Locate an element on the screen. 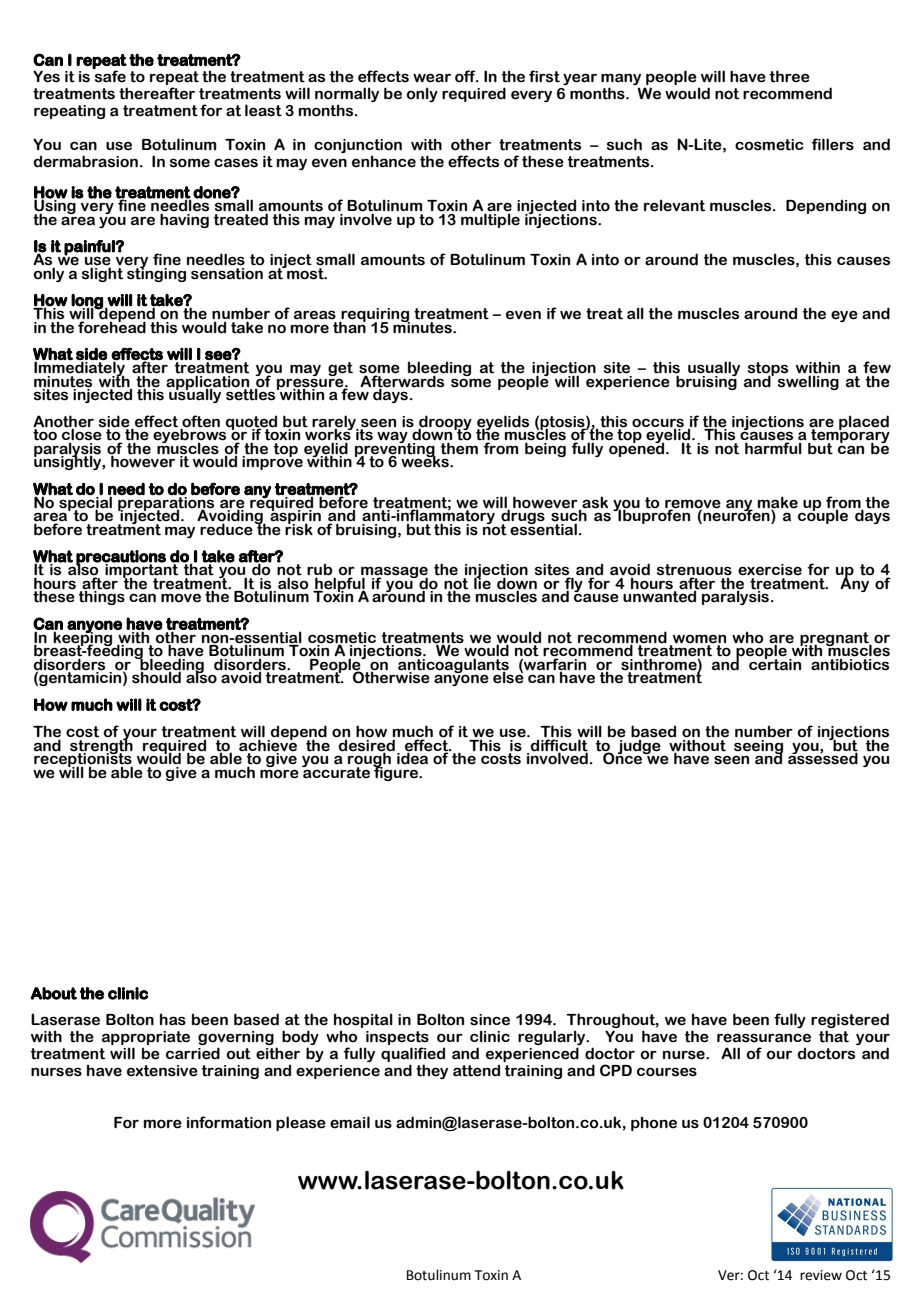 This screenshot has height=1308, width=924. has is located at coordinates (173, 1019).
